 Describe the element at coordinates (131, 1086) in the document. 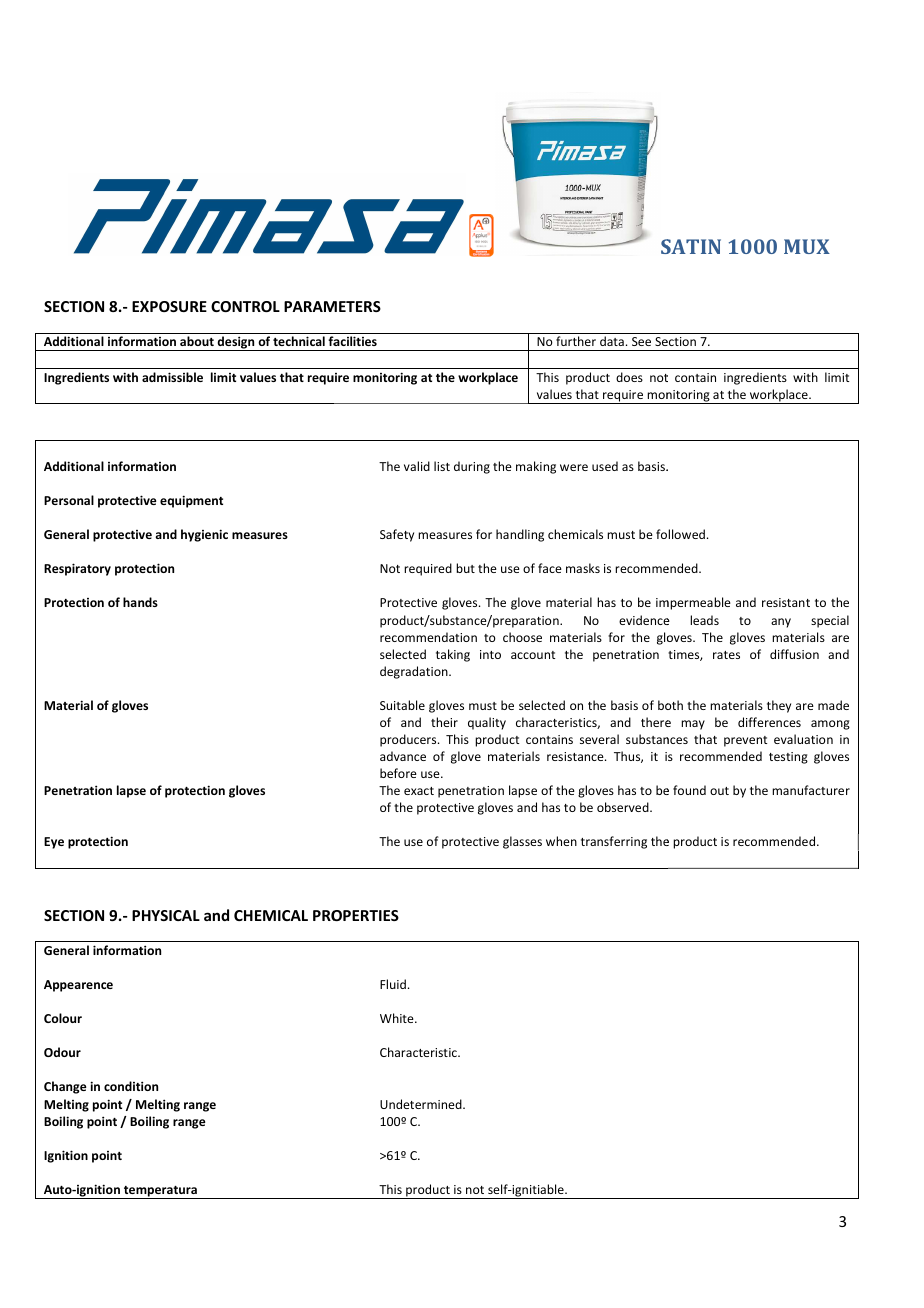

I see `condition` at that location.
